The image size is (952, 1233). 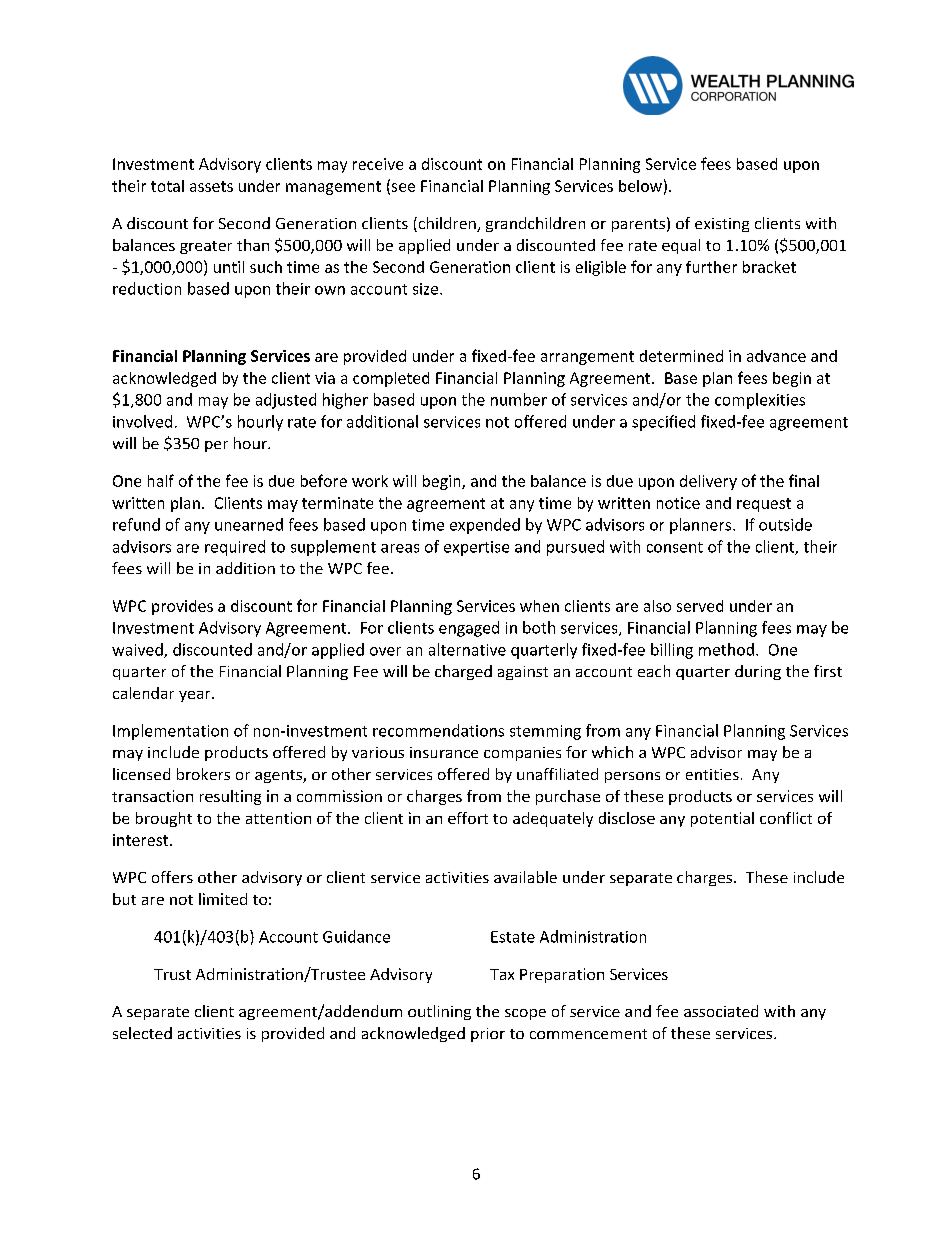 I want to click on potential, so click(x=722, y=819).
